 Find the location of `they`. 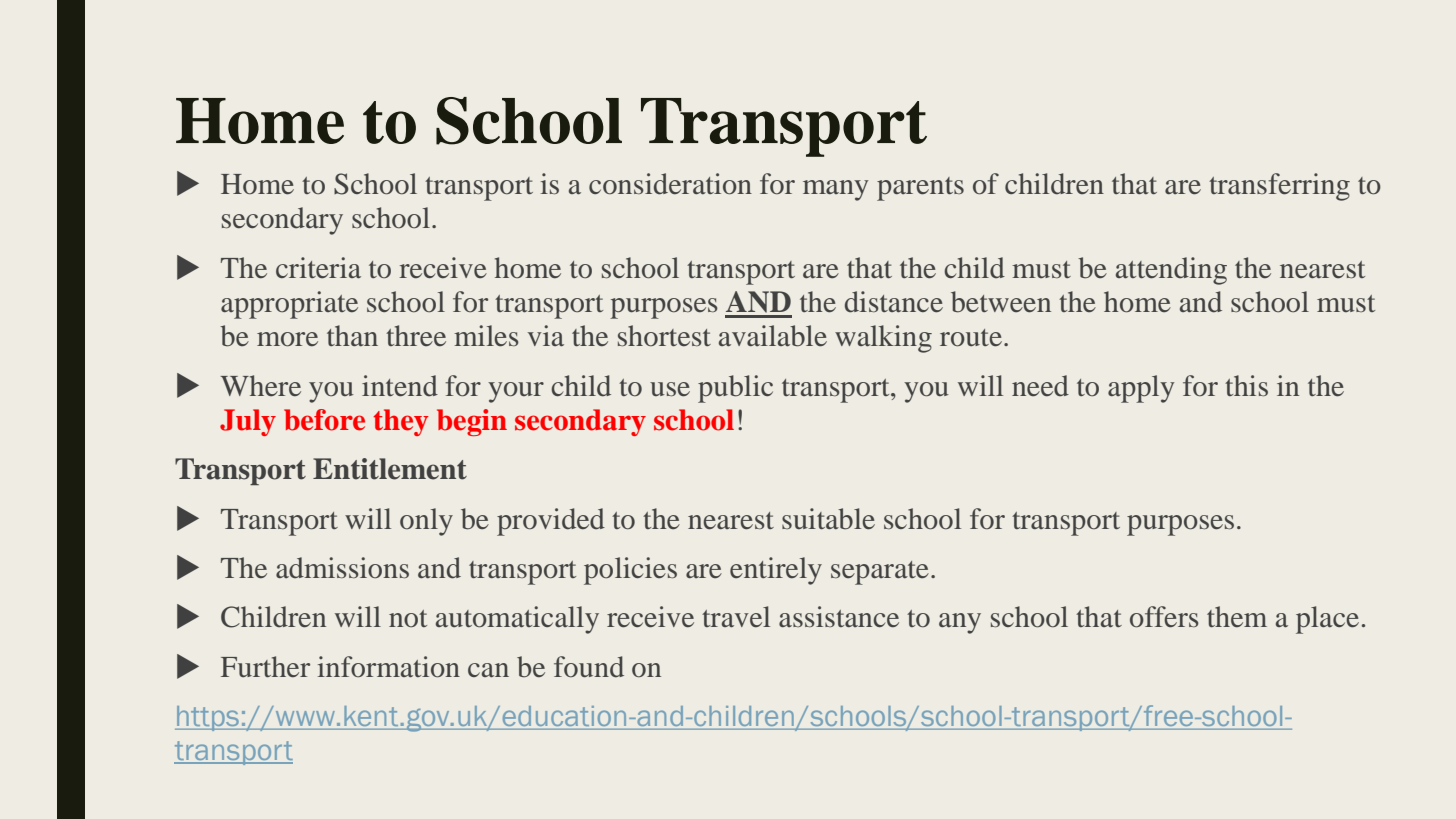

they is located at coordinates (401, 422).
